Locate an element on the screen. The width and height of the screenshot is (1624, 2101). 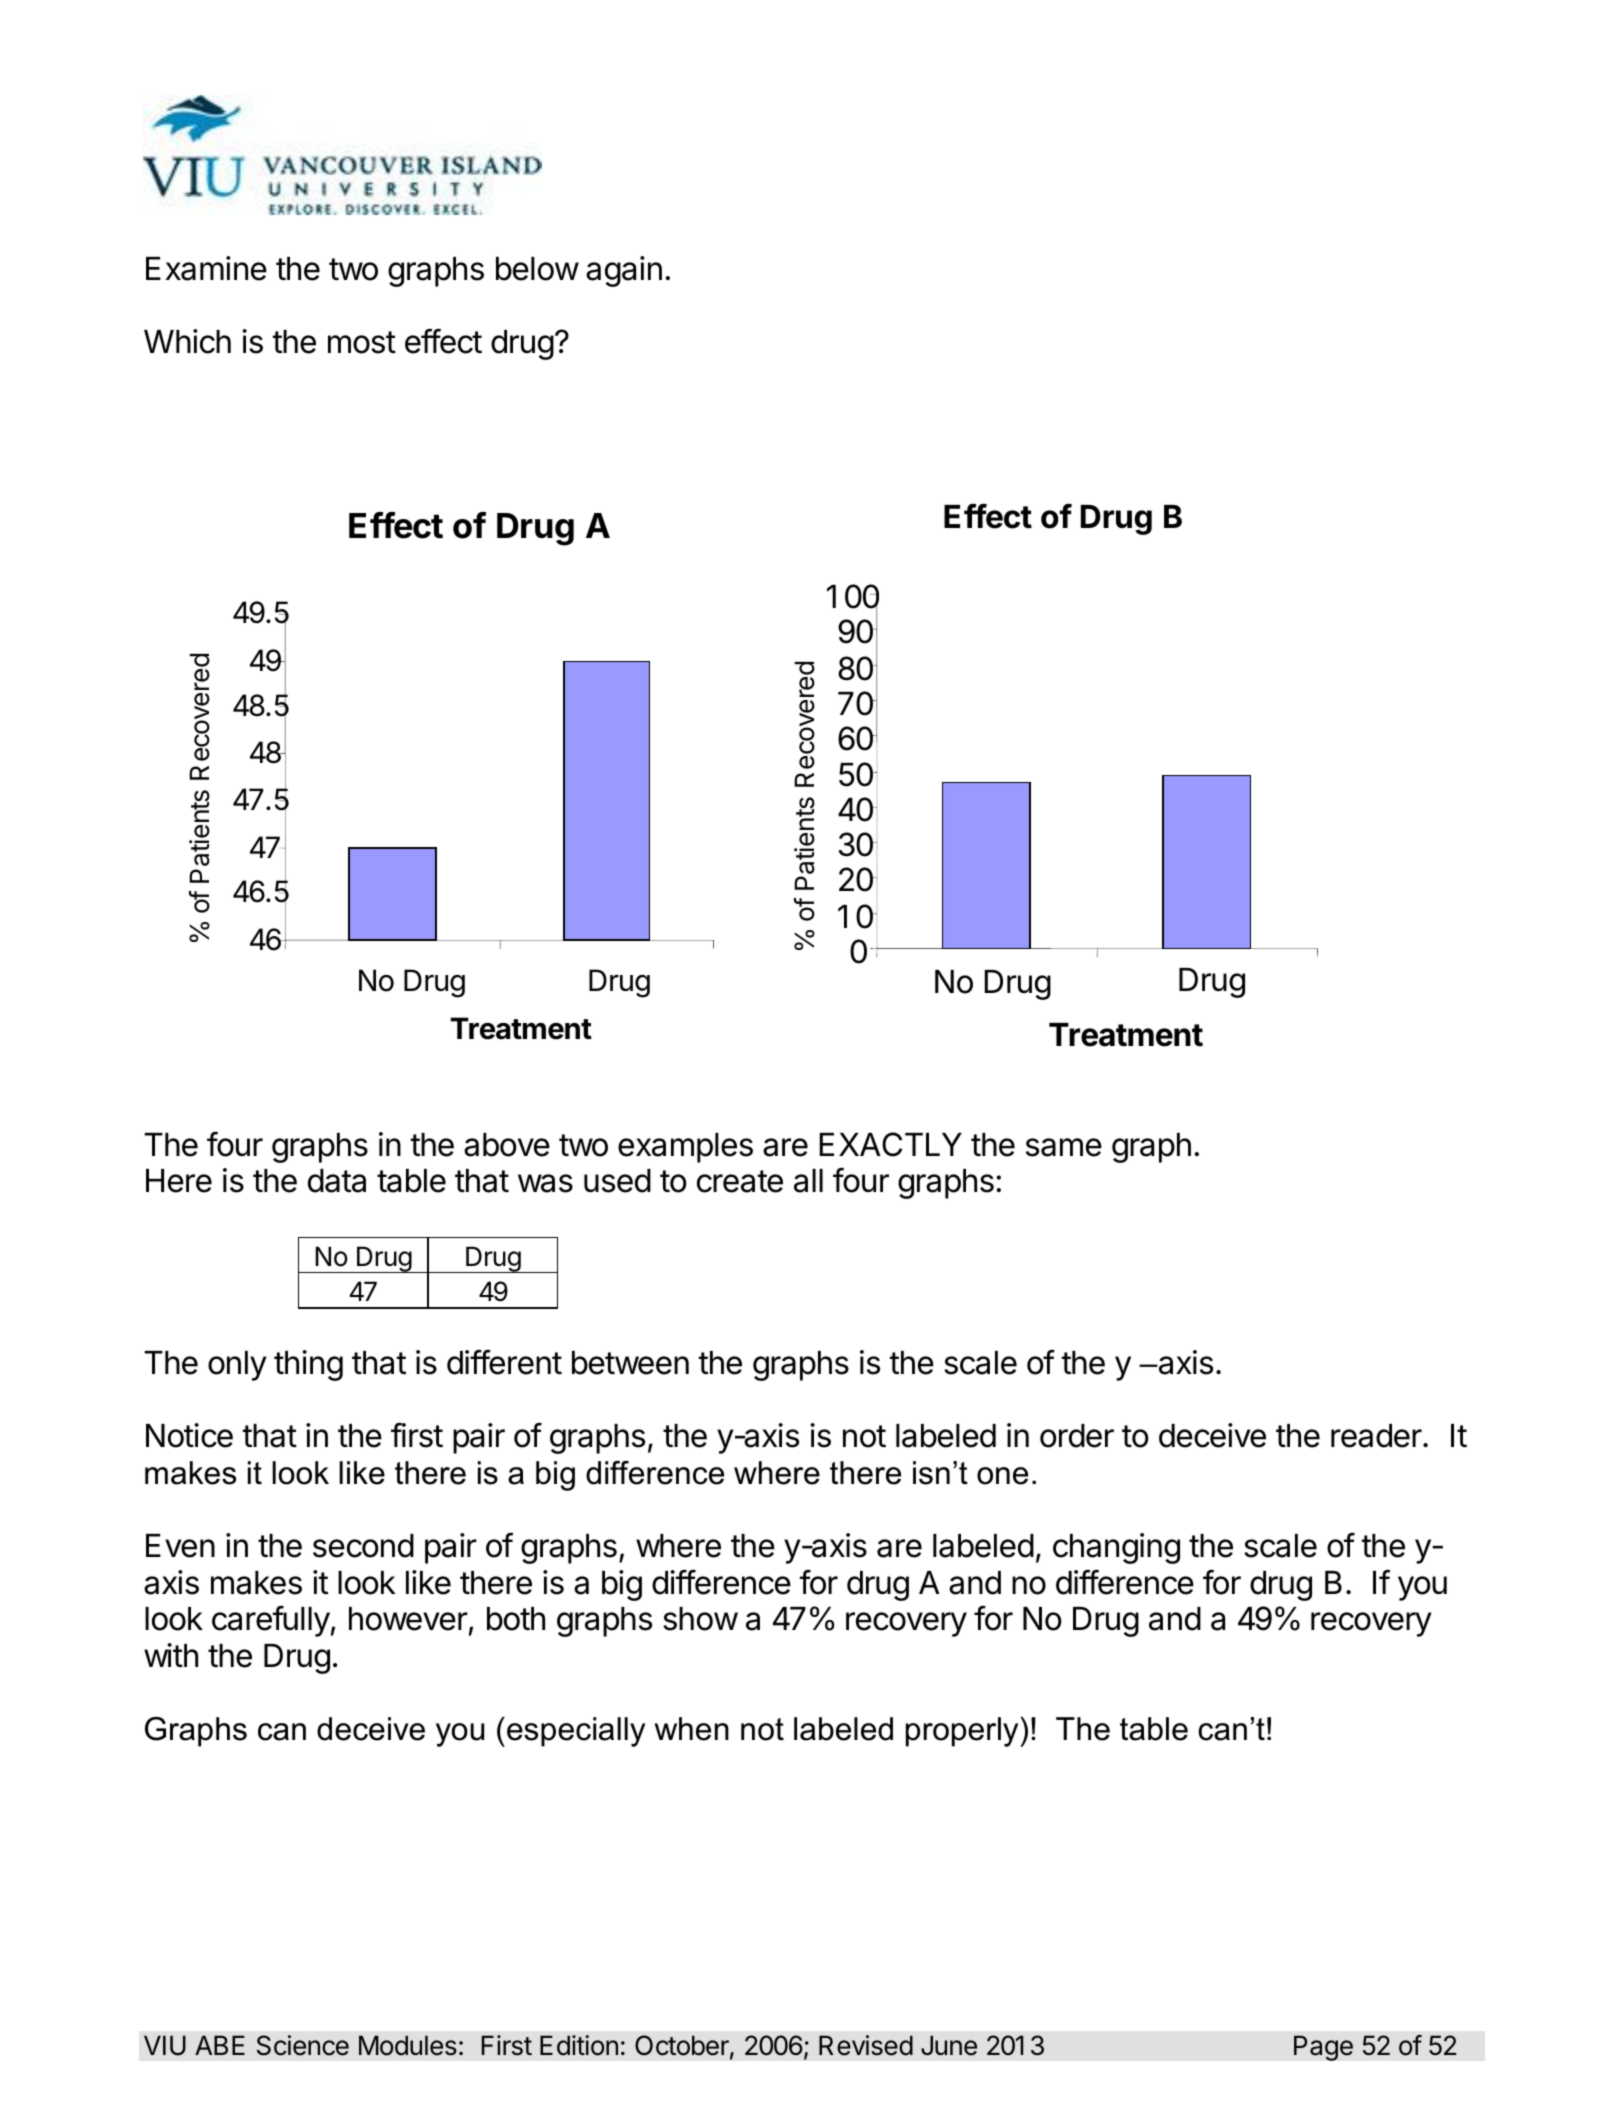
same is located at coordinates (1064, 1147).
